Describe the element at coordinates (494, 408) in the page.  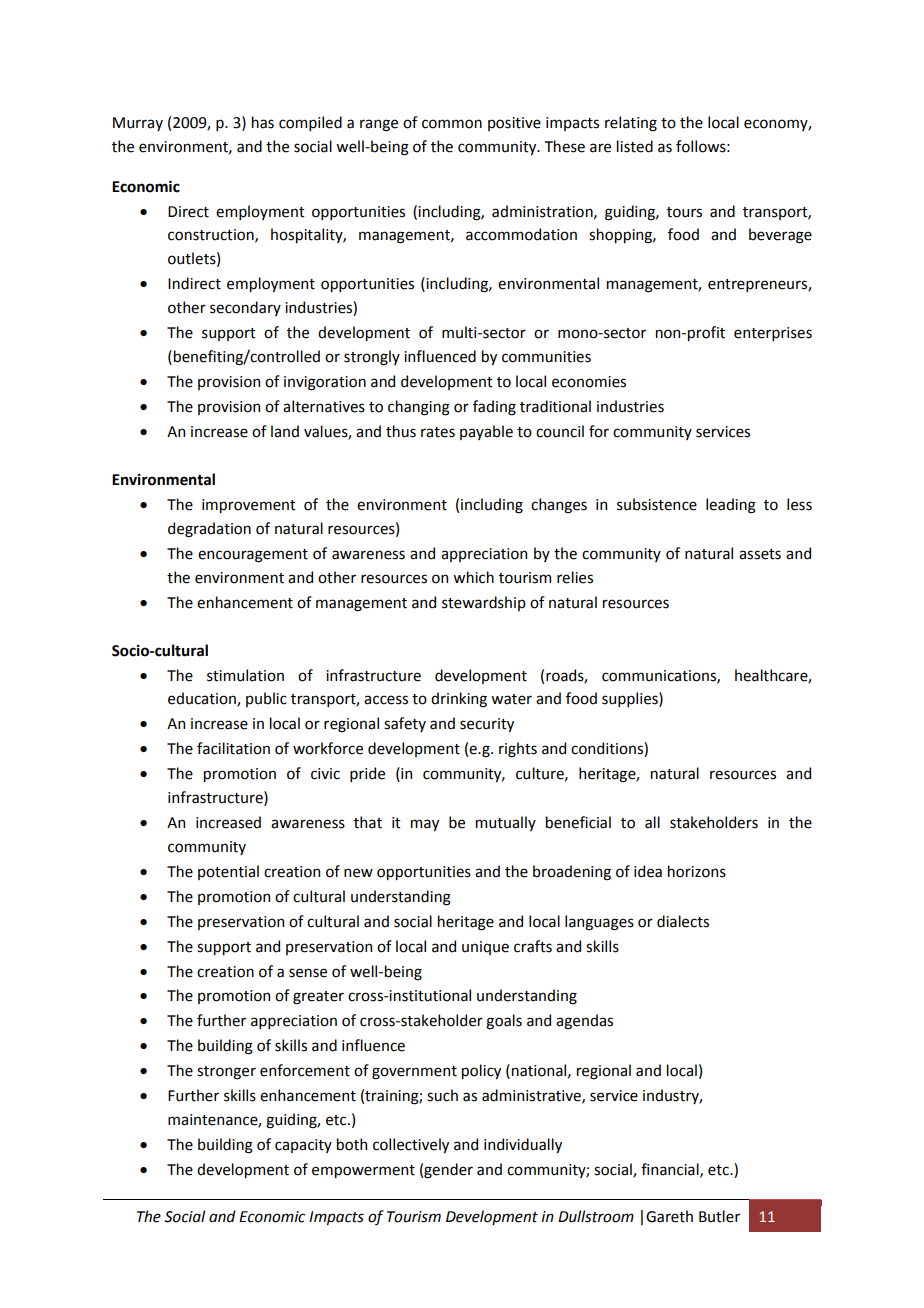
I see `fading` at that location.
